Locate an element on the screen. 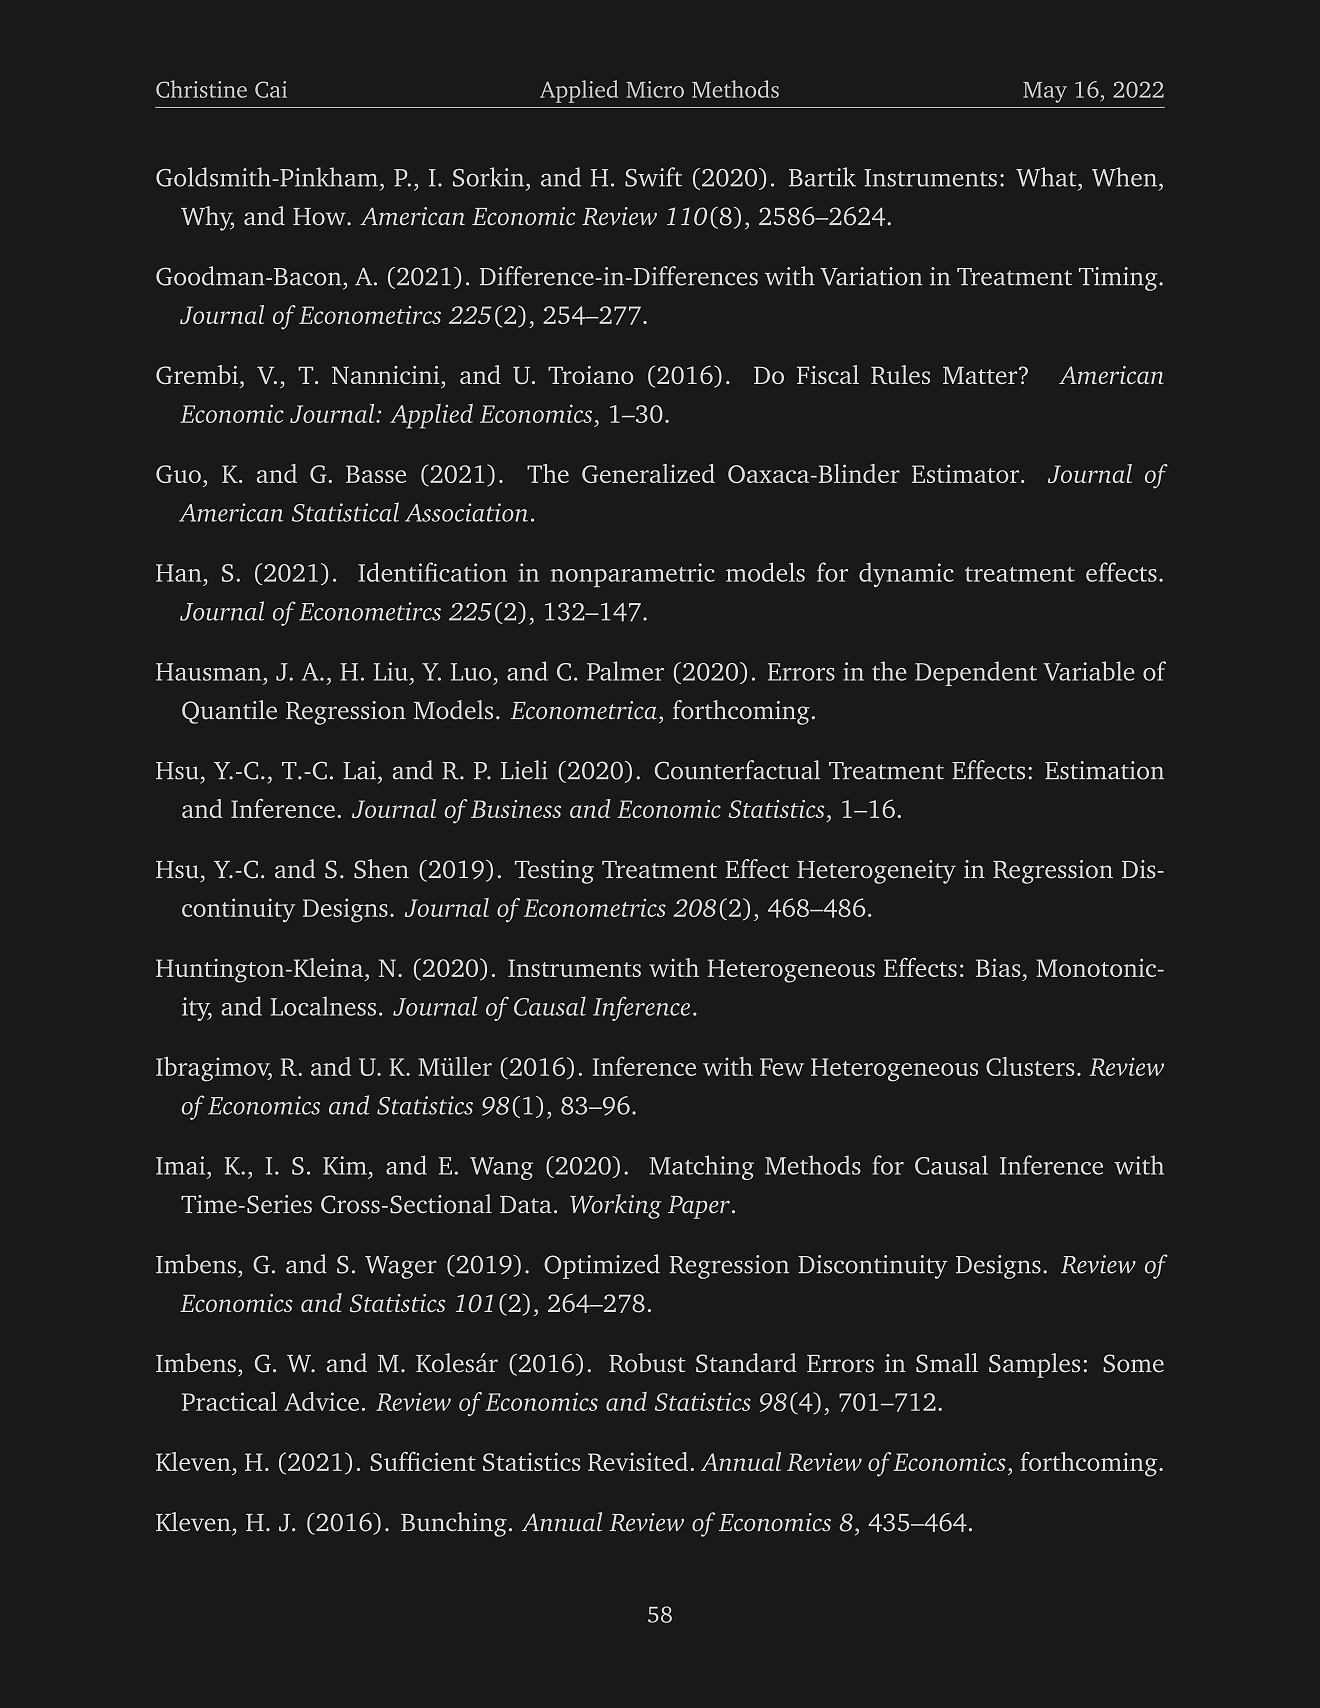  Matter is located at coordinates (981, 375).
